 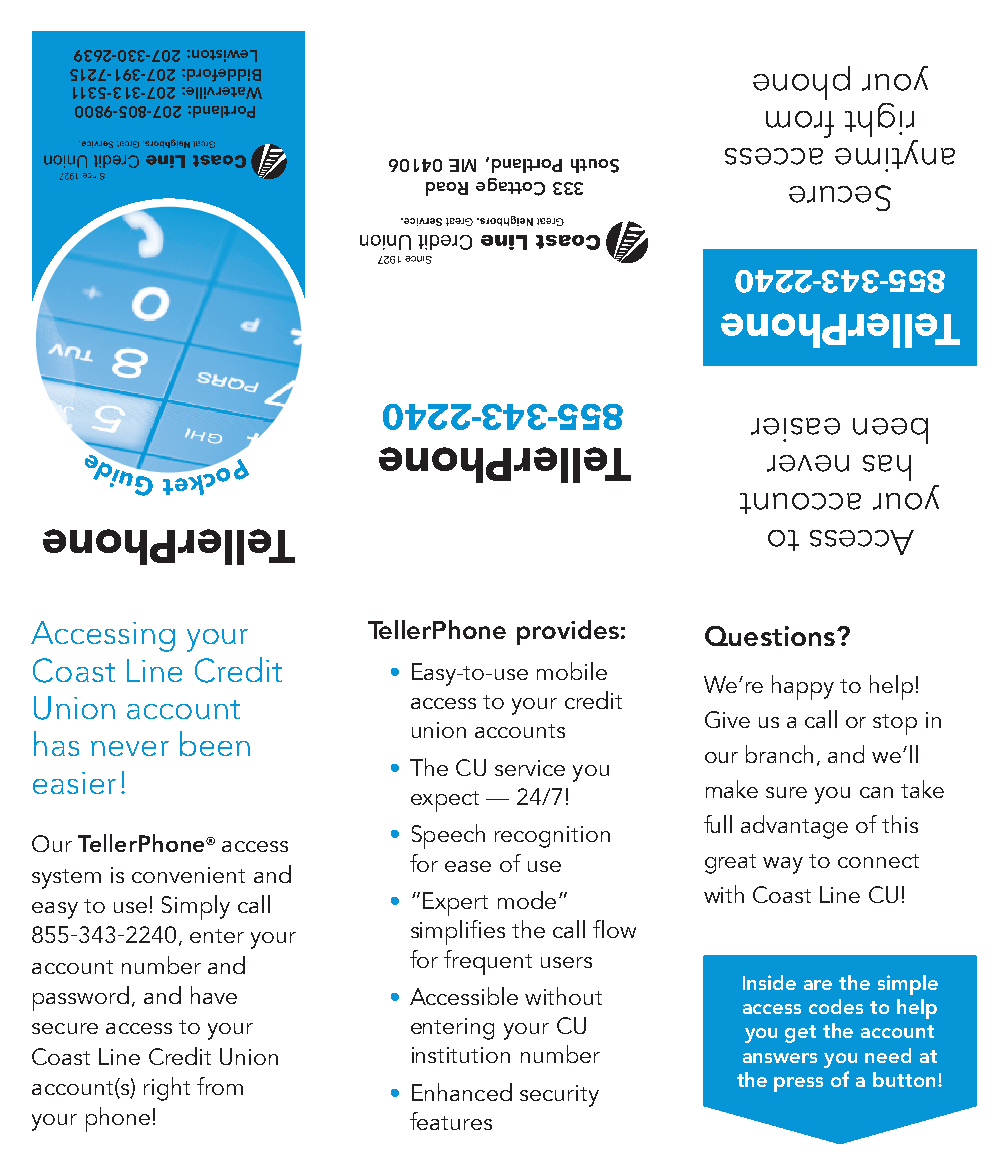 What do you see at coordinates (214, 995) in the page?
I see `have` at bounding box center [214, 995].
